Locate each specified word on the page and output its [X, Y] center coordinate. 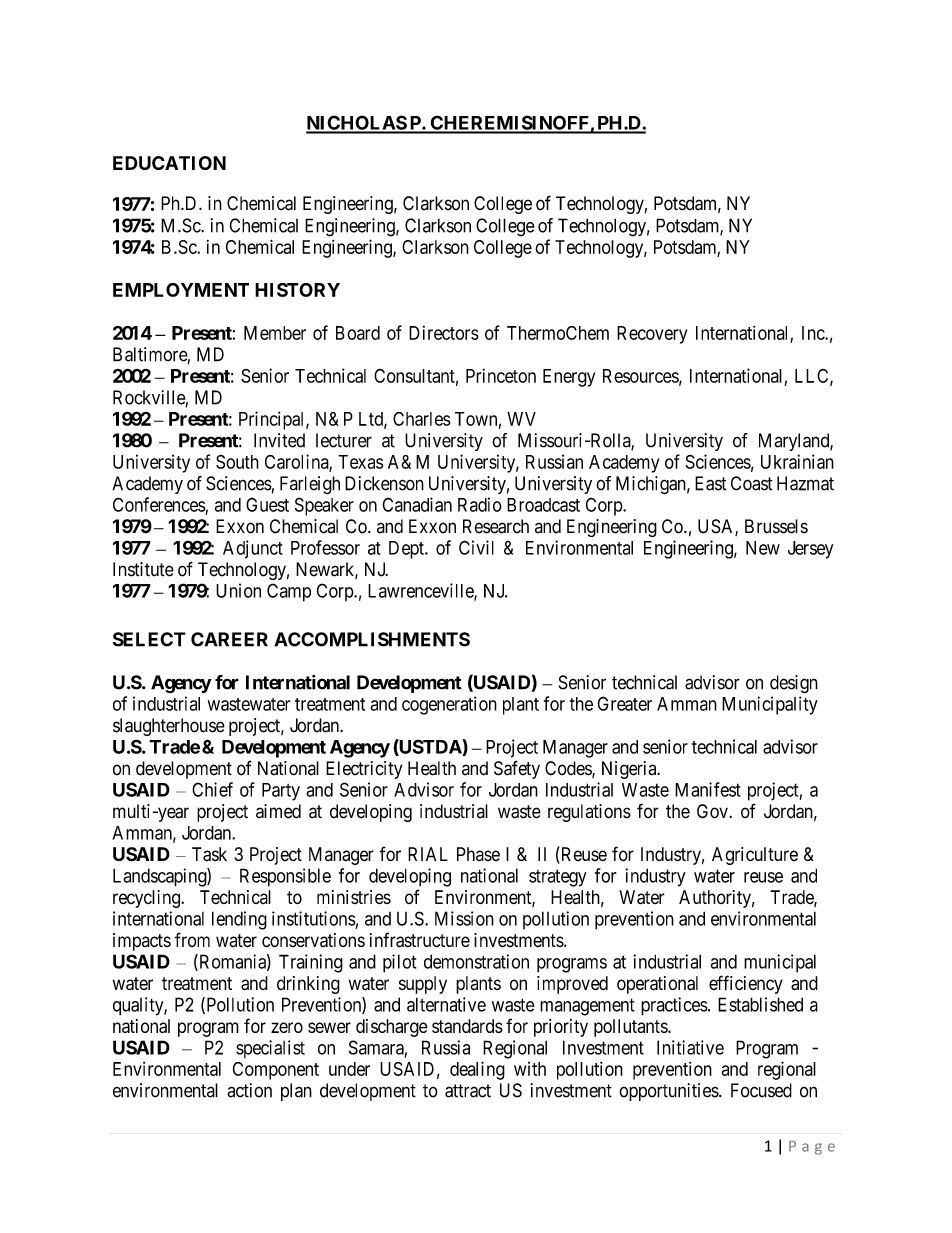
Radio [480, 504]
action [249, 1090]
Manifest [708, 789]
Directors [444, 333]
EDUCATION [169, 163]
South [237, 462]
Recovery [652, 335]
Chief [212, 789]
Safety [517, 769]
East [711, 483]
